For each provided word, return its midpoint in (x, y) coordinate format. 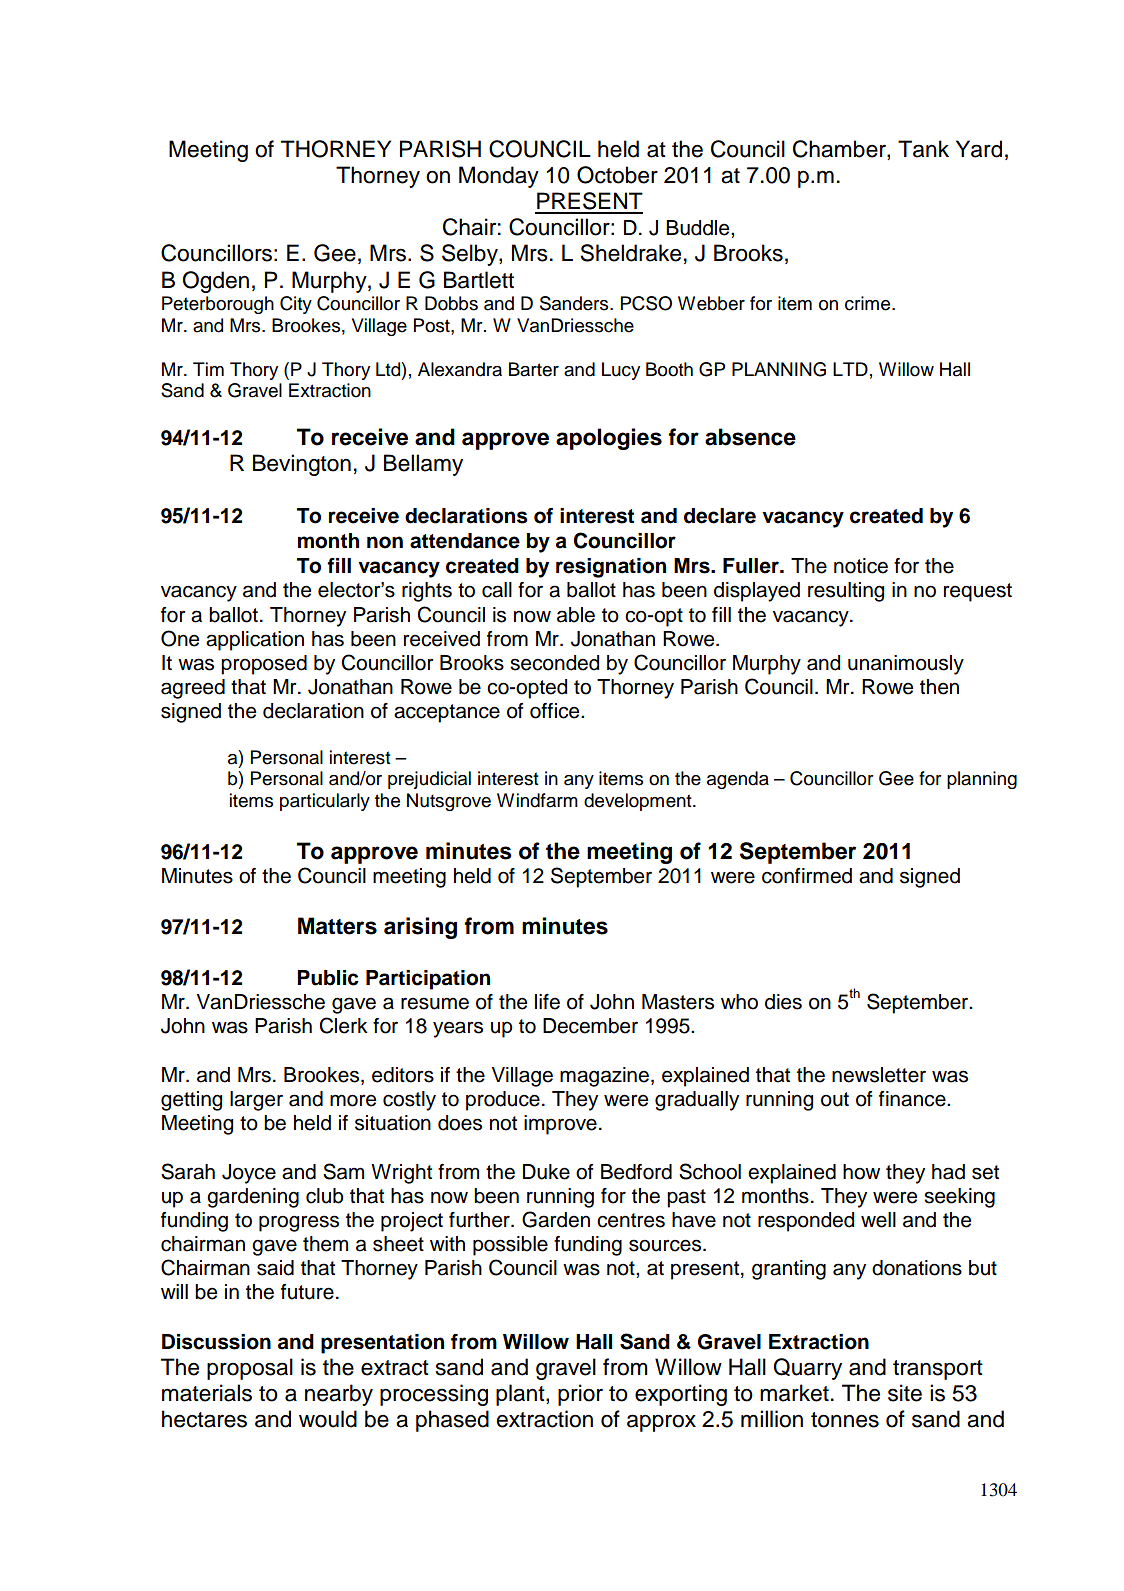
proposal (250, 1369)
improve (560, 1125)
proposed (264, 665)
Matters (337, 926)
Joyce (249, 1174)
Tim (208, 369)
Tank (923, 149)
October (617, 175)
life (547, 1002)
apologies (609, 439)
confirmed (807, 876)
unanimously (906, 665)
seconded (554, 663)
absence (750, 437)
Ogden (215, 282)
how (861, 1172)
